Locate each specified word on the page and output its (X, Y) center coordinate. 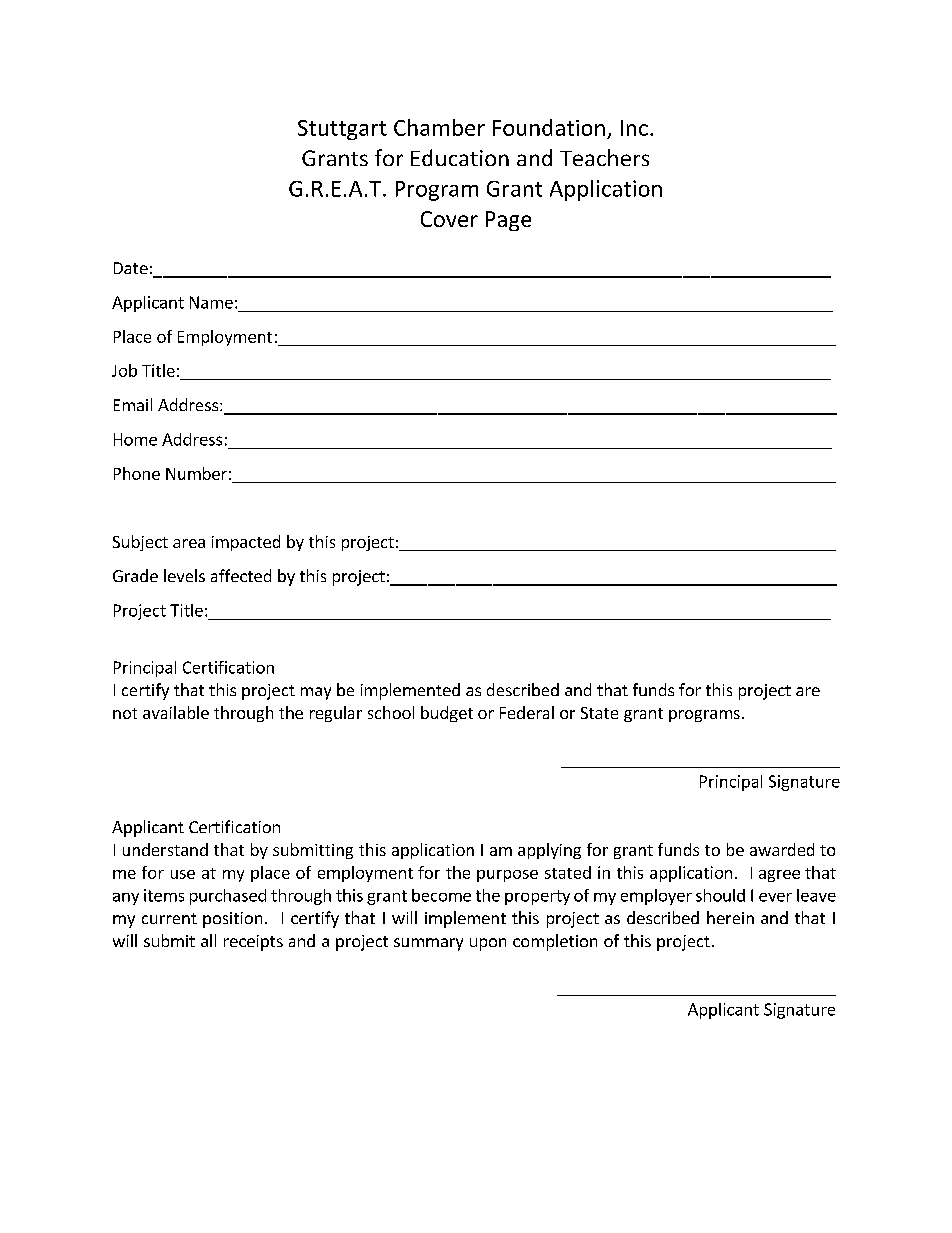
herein (730, 917)
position (232, 920)
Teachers (604, 157)
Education (460, 157)
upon (488, 944)
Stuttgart (342, 130)
